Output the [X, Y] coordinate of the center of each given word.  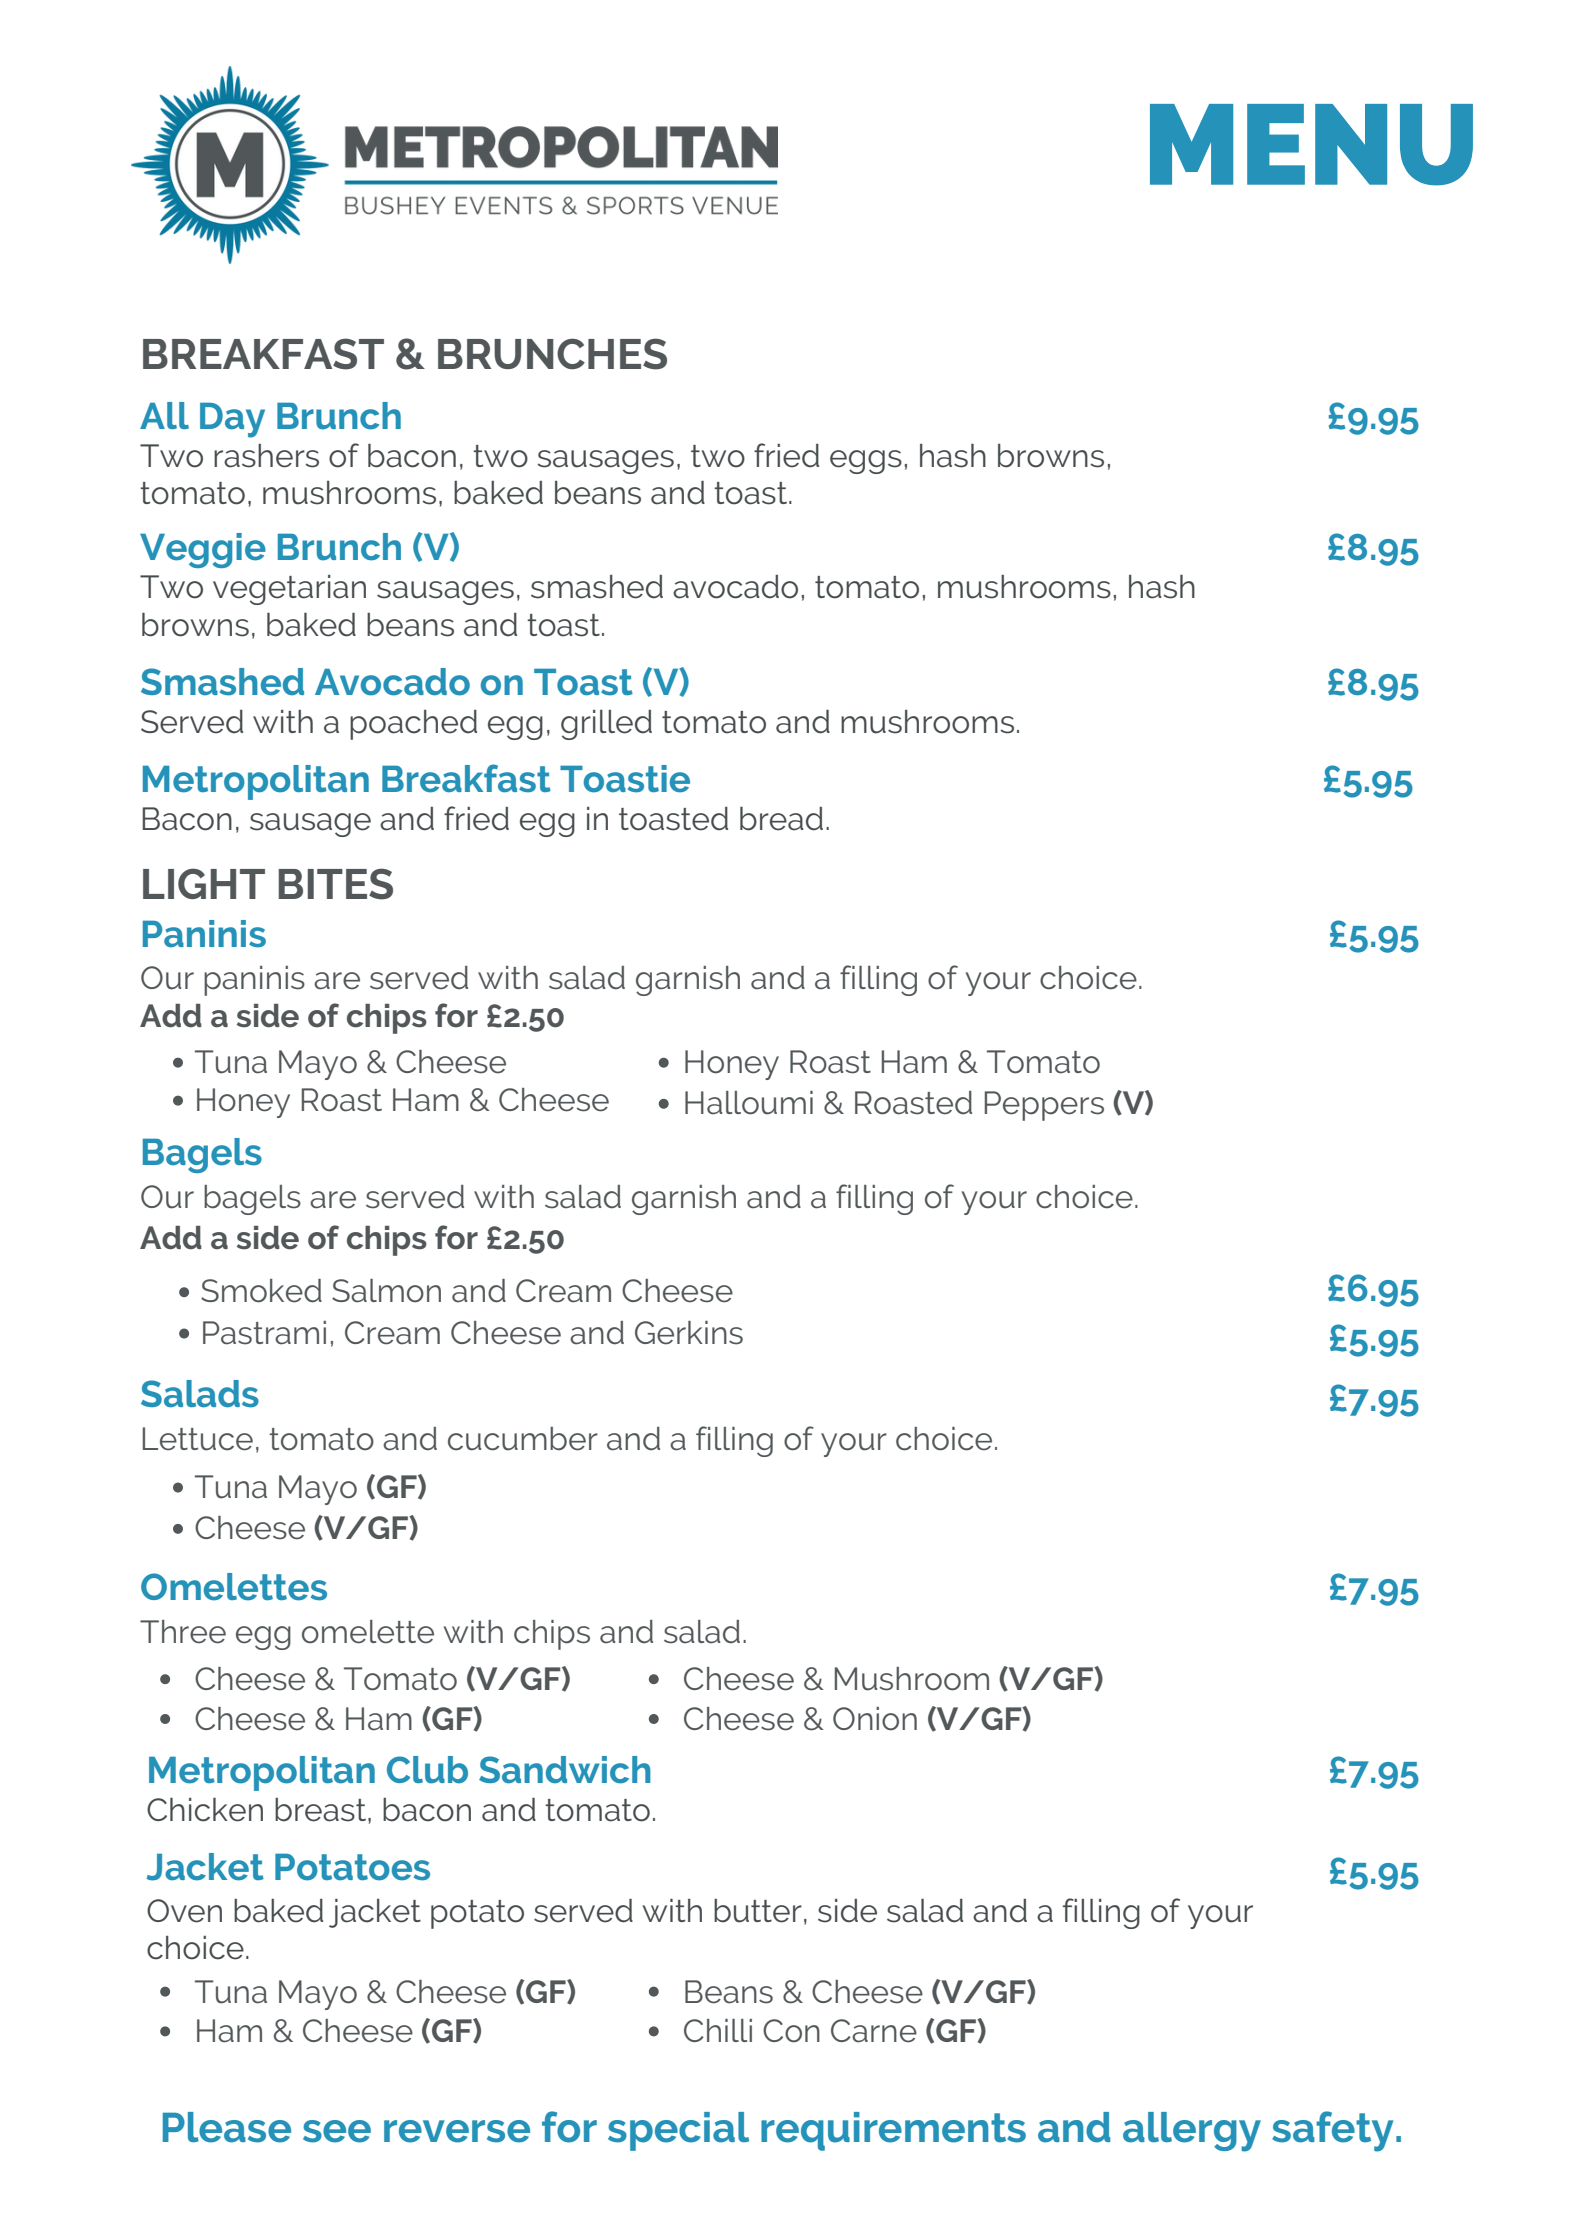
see [337, 2131]
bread [781, 819]
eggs [866, 462]
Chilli [718, 2030]
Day [232, 420]
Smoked [261, 1291]
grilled [606, 725]
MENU [1311, 145]
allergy [1192, 2132]
